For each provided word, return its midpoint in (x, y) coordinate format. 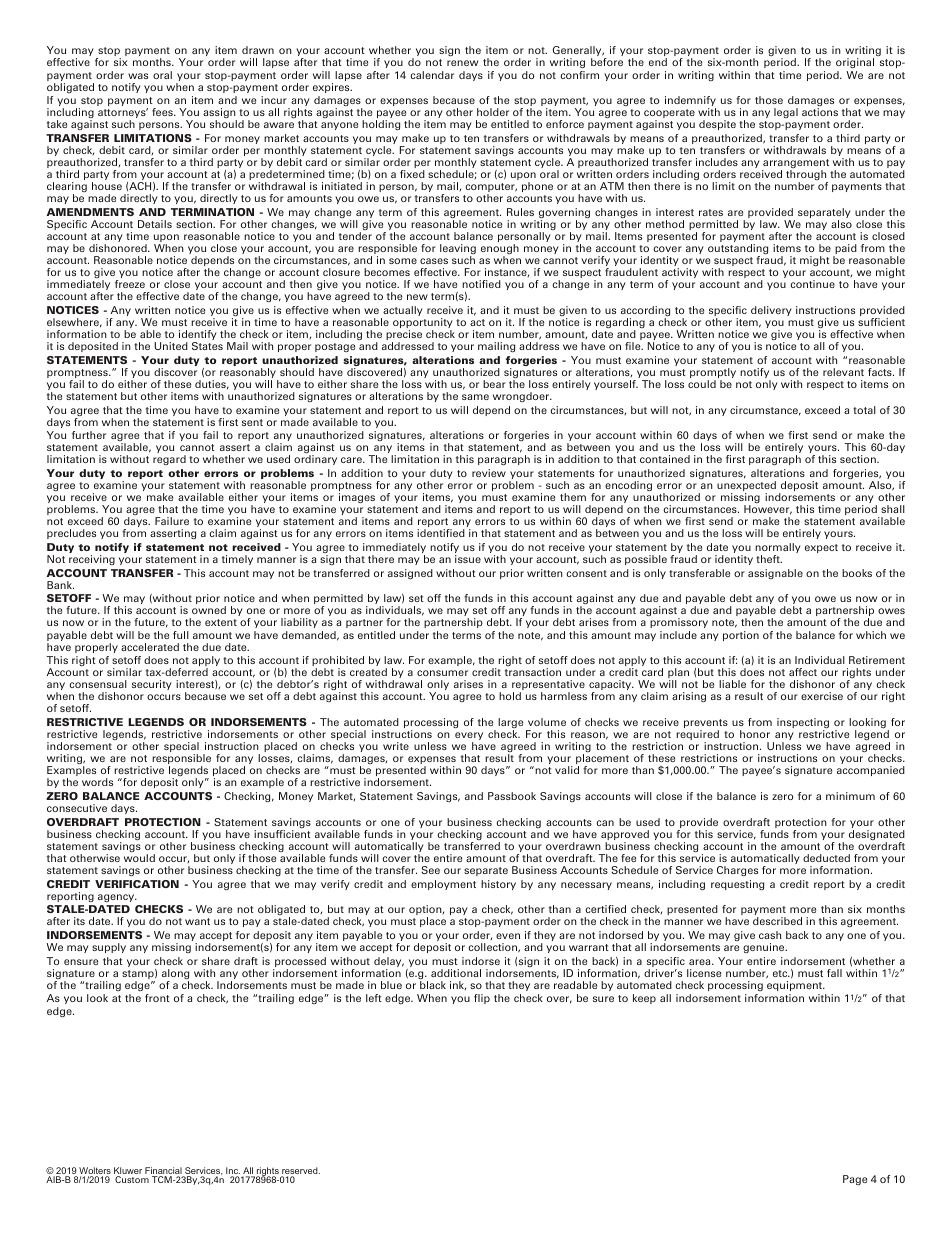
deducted (826, 858)
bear (494, 384)
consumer (442, 673)
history (498, 885)
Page (855, 1180)
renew (462, 63)
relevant (843, 372)
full (181, 635)
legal (786, 113)
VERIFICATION (137, 884)
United (171, 346)
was (138, 76)
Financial (164, 1172)
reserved (300, 1172)
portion (741, 636)
